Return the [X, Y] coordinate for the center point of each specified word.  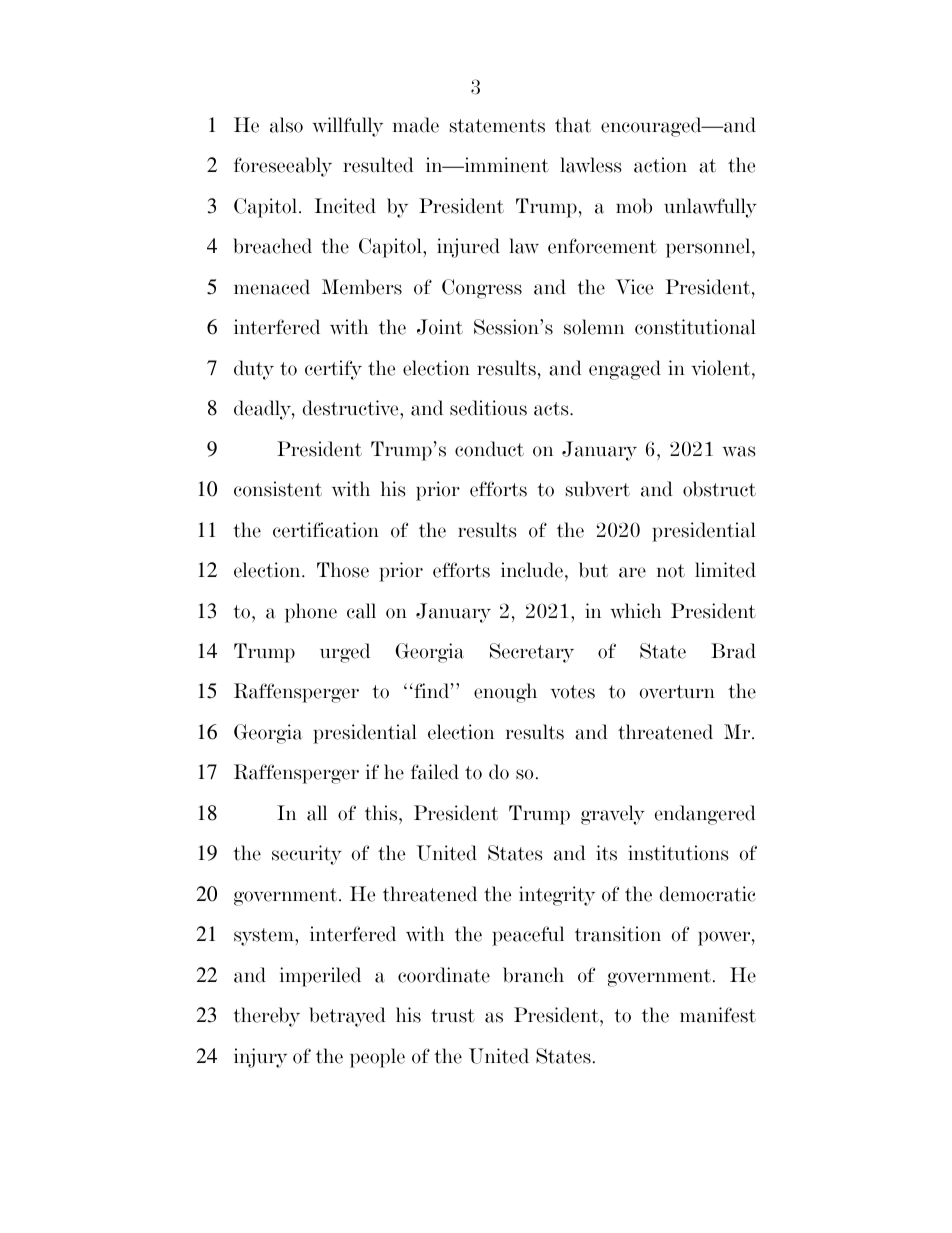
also [286, 125]
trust [453, 1016]
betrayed [347, 1017]
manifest [718, 1015]
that [573, 125]
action [660, 165]
